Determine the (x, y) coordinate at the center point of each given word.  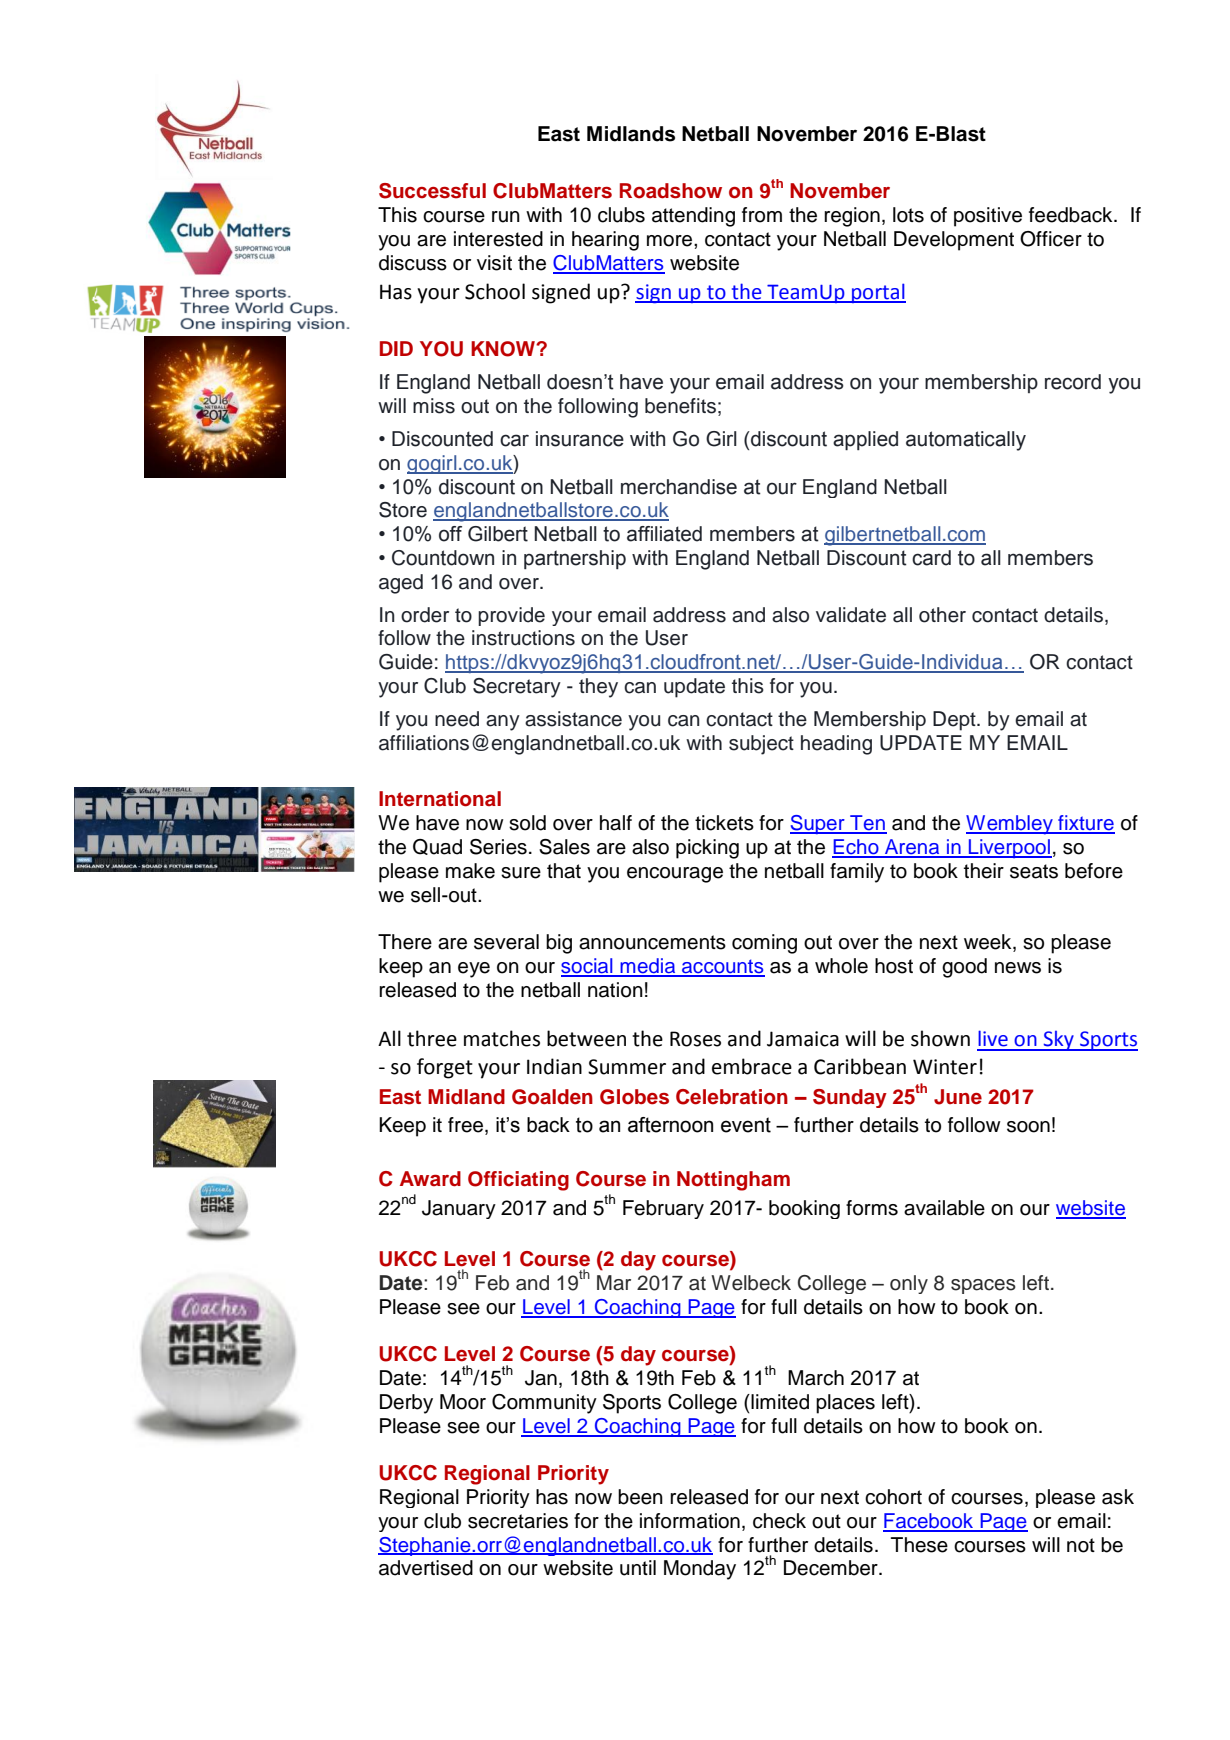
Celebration (732, 1097)
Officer (1051, 239)
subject (761, 745)
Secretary (517, 688)
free (467, 1126)
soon (1028, 1127)
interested (498, 239)
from (762, 215)
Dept (955, 721)
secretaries (518, 1521)
